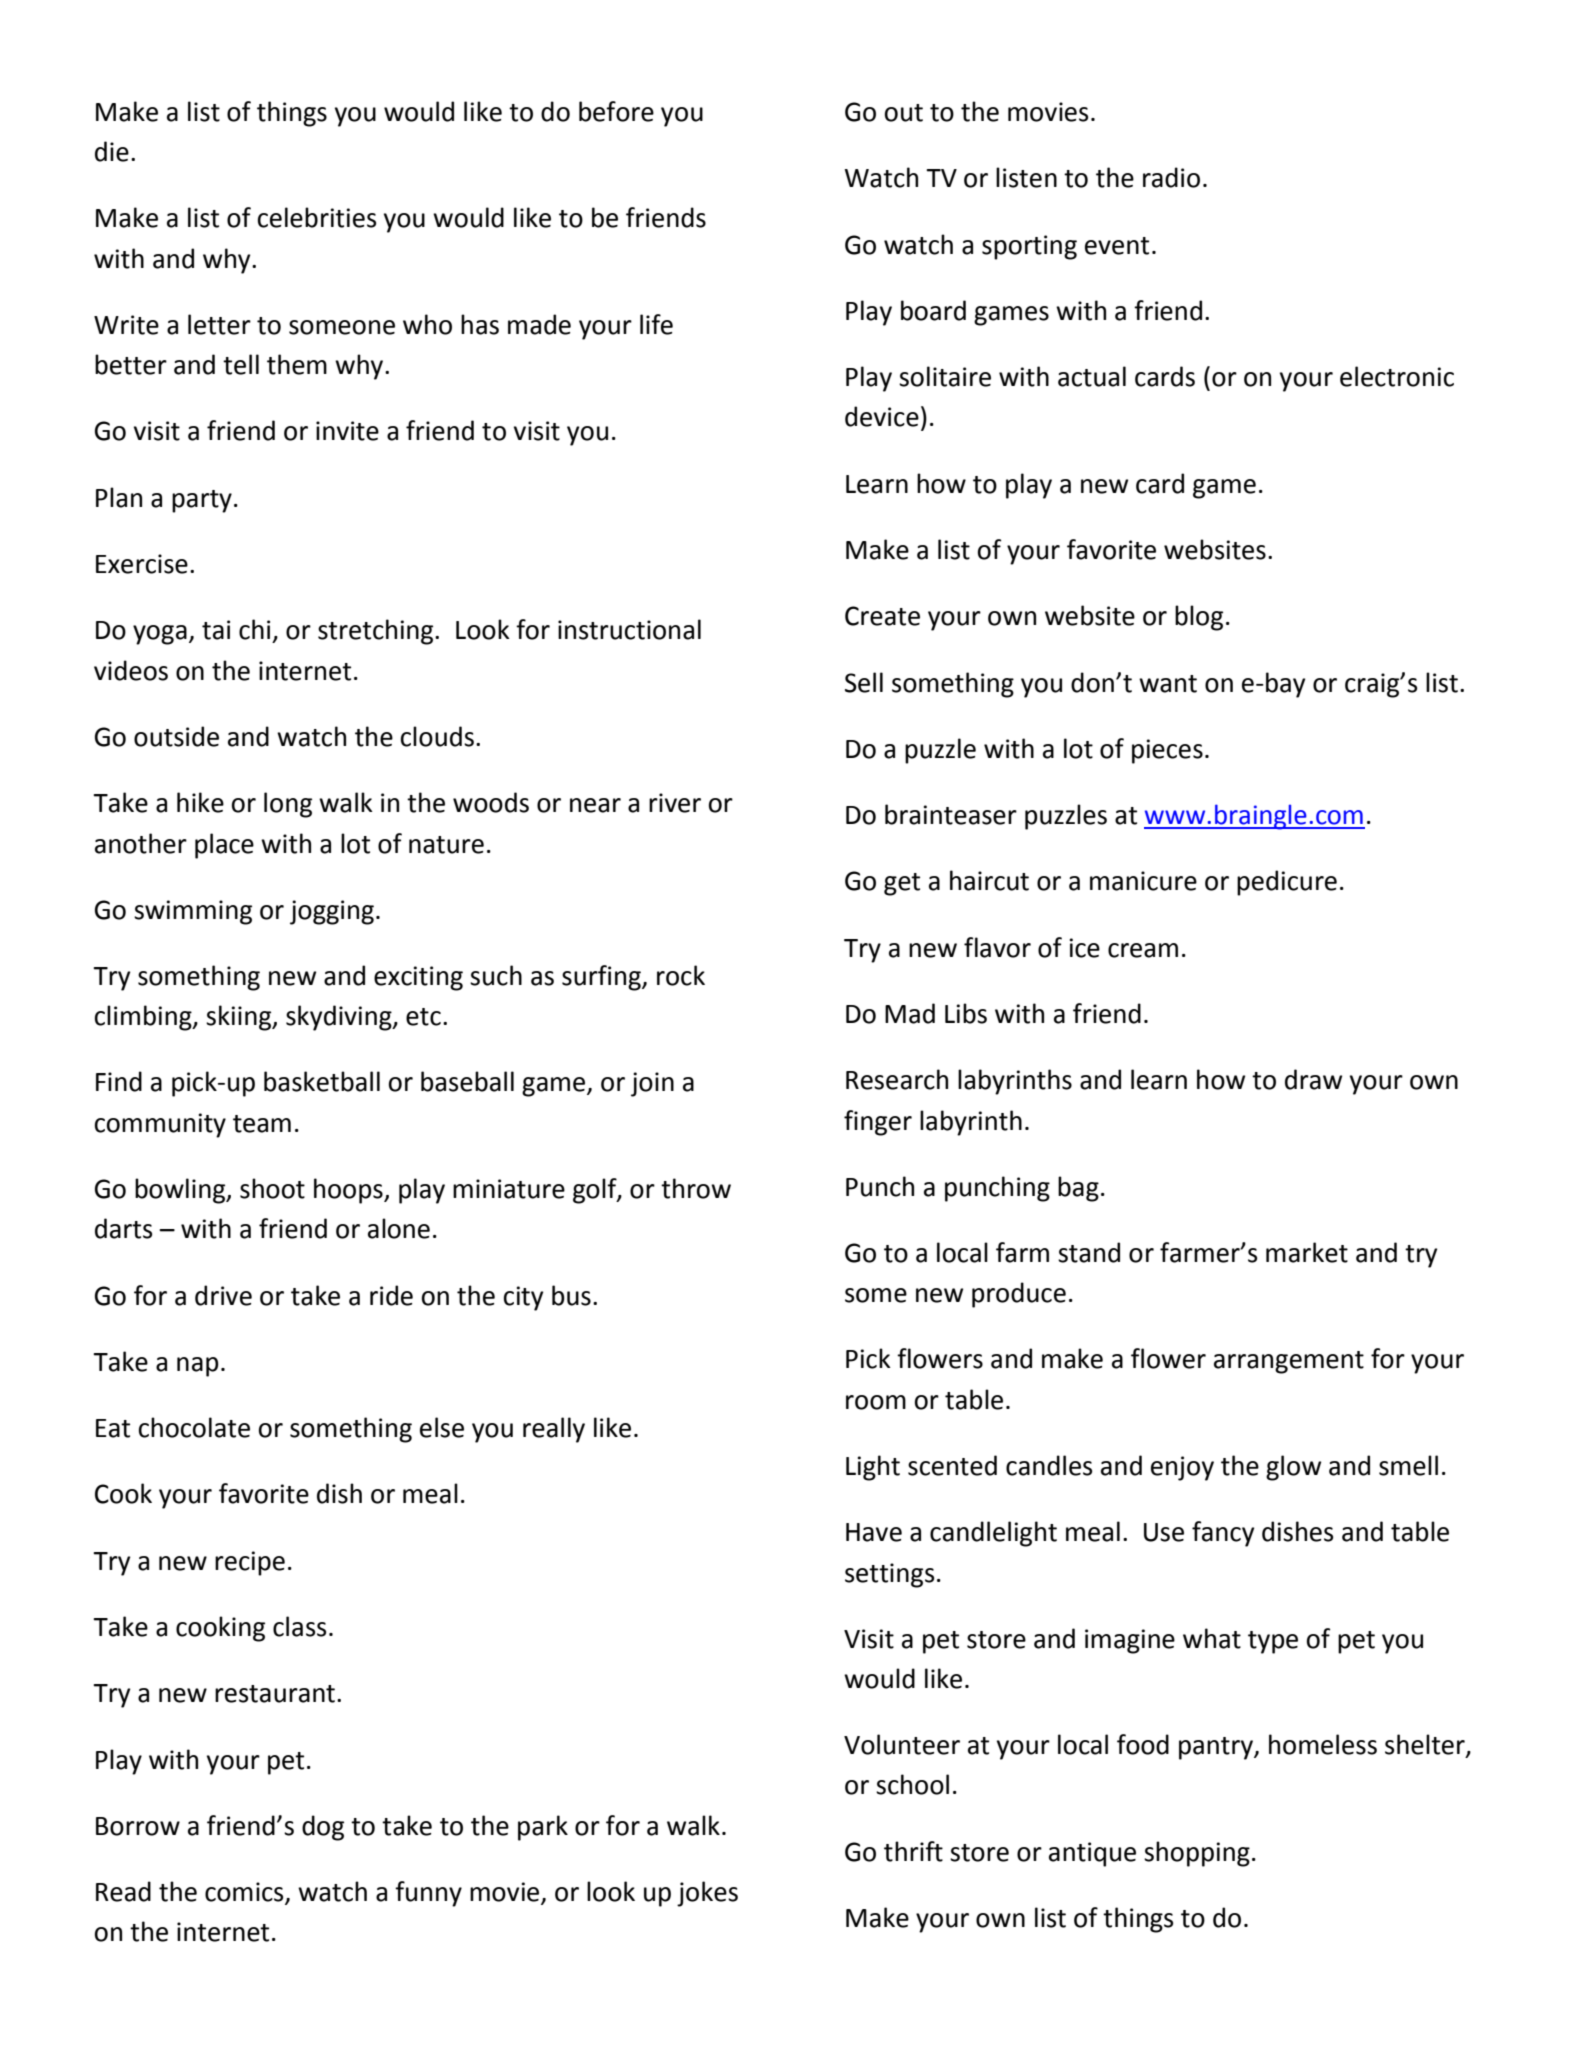 This screenshot has height=2063, width=1594. Describe the element at coordinates (1197, 1854) in the screenshot. I see `shopping` at that location.
